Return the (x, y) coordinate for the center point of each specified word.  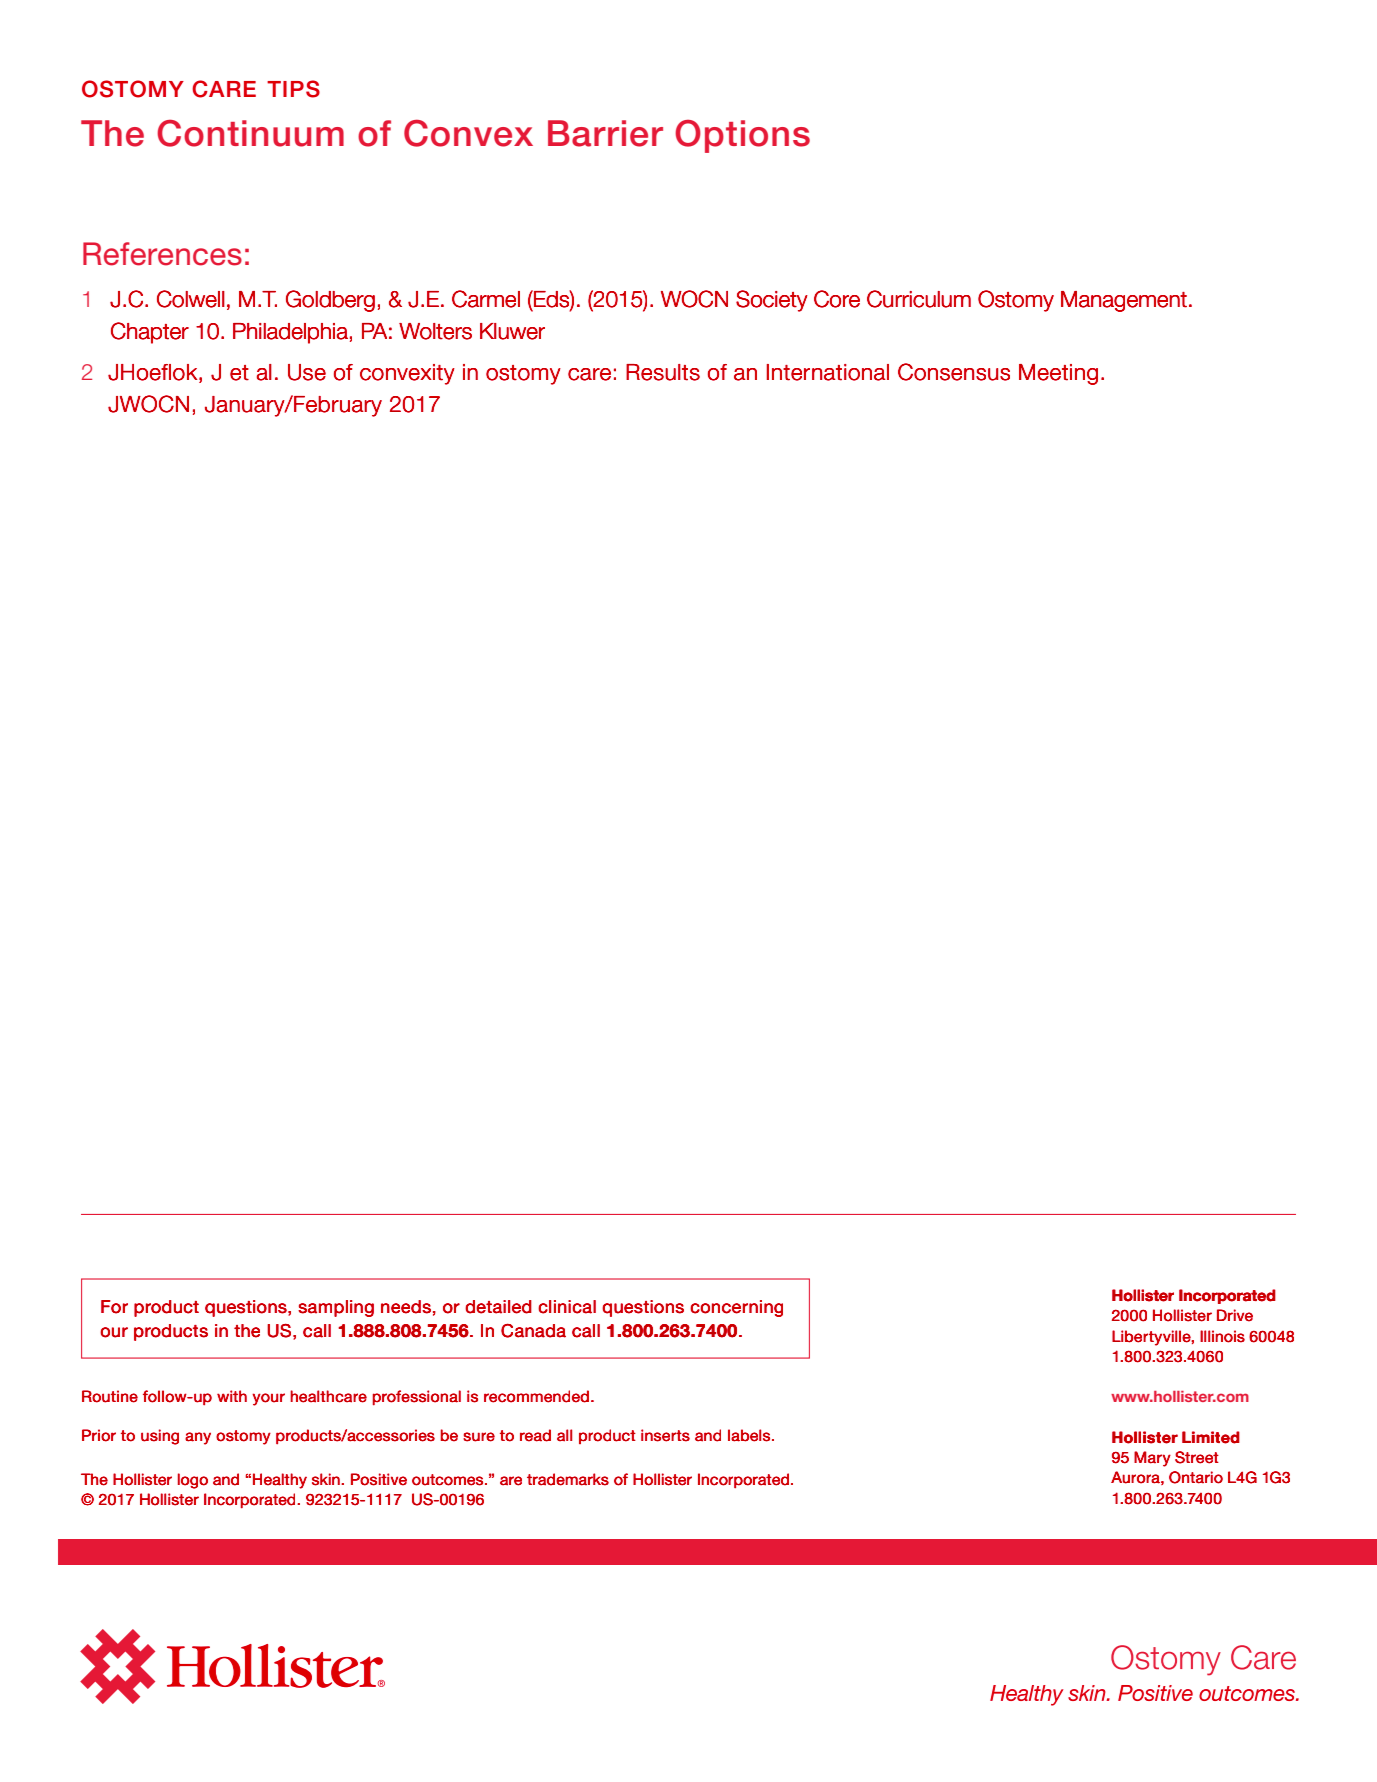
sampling (336, 1308)
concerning (736, 1308)
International (828, 372)
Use (307, 372)
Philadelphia (290, 333)
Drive (1235, 1315)
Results (663, 372)
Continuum (250, 133)
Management (1124, 301)
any (198, 1438)
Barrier (605, 133)
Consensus (954, 372)
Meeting (1058, 374)
